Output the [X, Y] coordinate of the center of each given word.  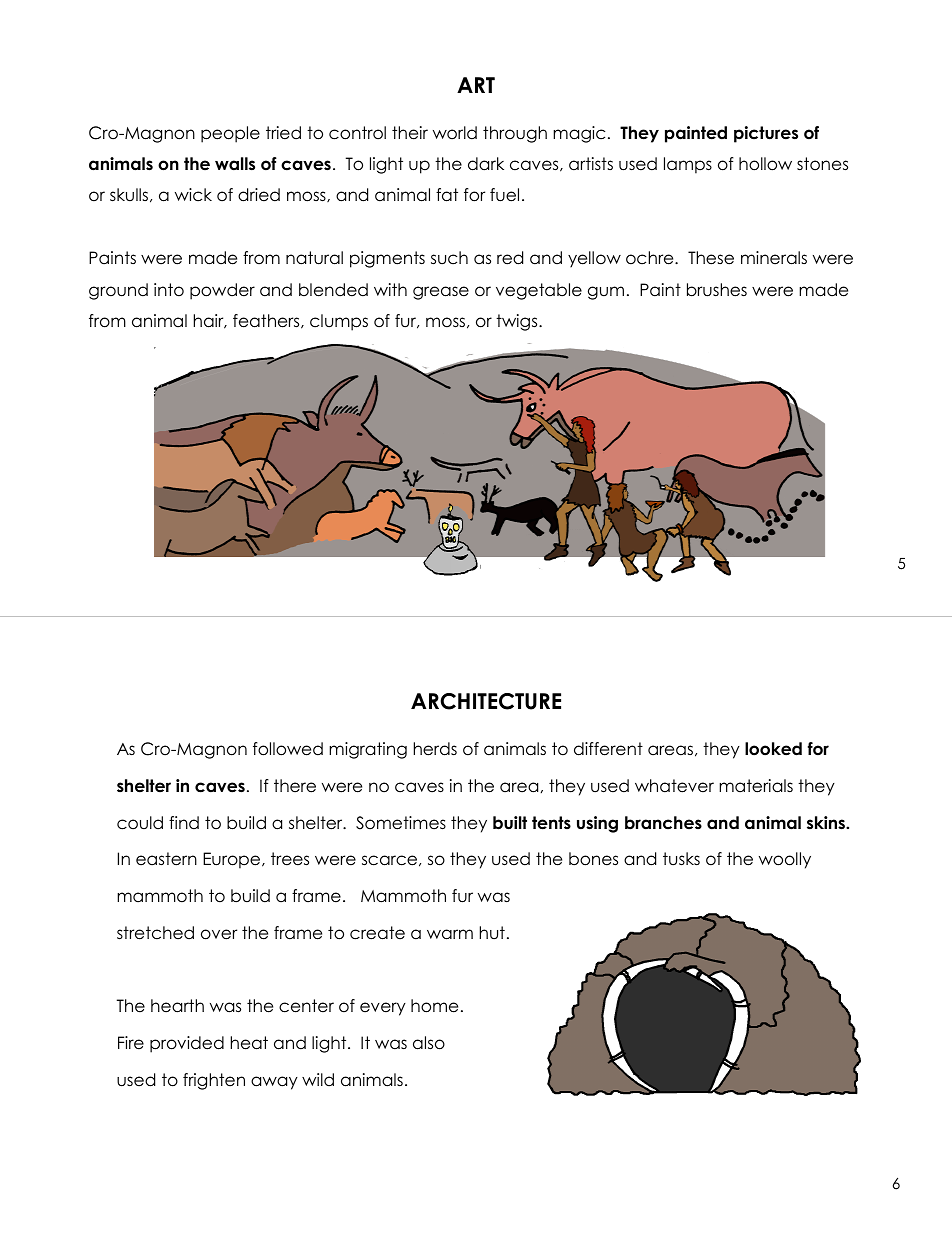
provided [187, 1044]
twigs [518, 322]
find [184, 823]
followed [288, 749]
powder [222, 291]
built [510, 823]
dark [486, 164]
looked [773, 749]
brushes [717, 290]
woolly [785, 860]
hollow [765, 164]
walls [235, 164]
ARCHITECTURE [486, 701]
